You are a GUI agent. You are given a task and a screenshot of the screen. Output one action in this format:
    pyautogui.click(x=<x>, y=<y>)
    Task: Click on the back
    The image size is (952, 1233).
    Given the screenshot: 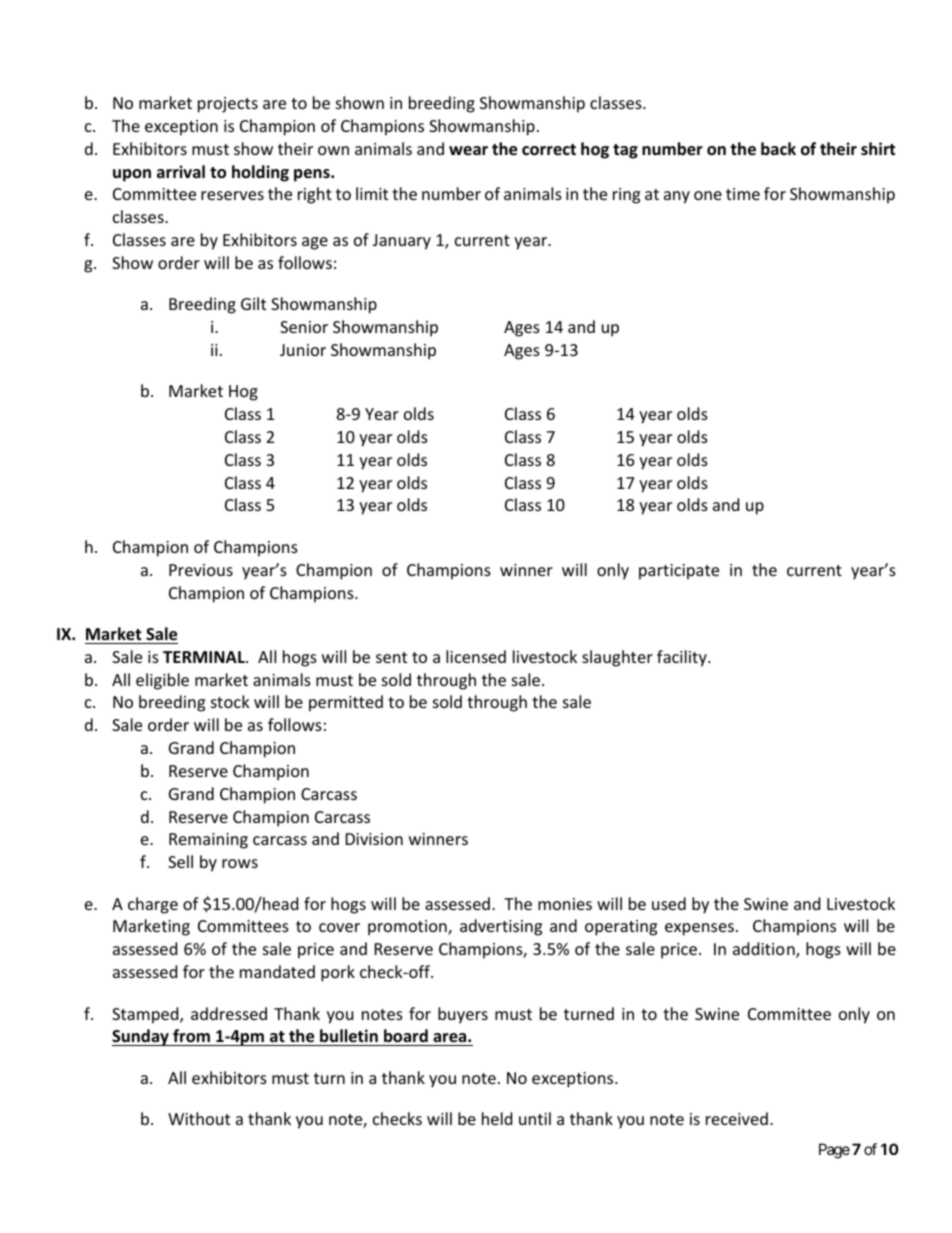 What is the action you would take?
    pyautogui.click(x=778, y=148)
